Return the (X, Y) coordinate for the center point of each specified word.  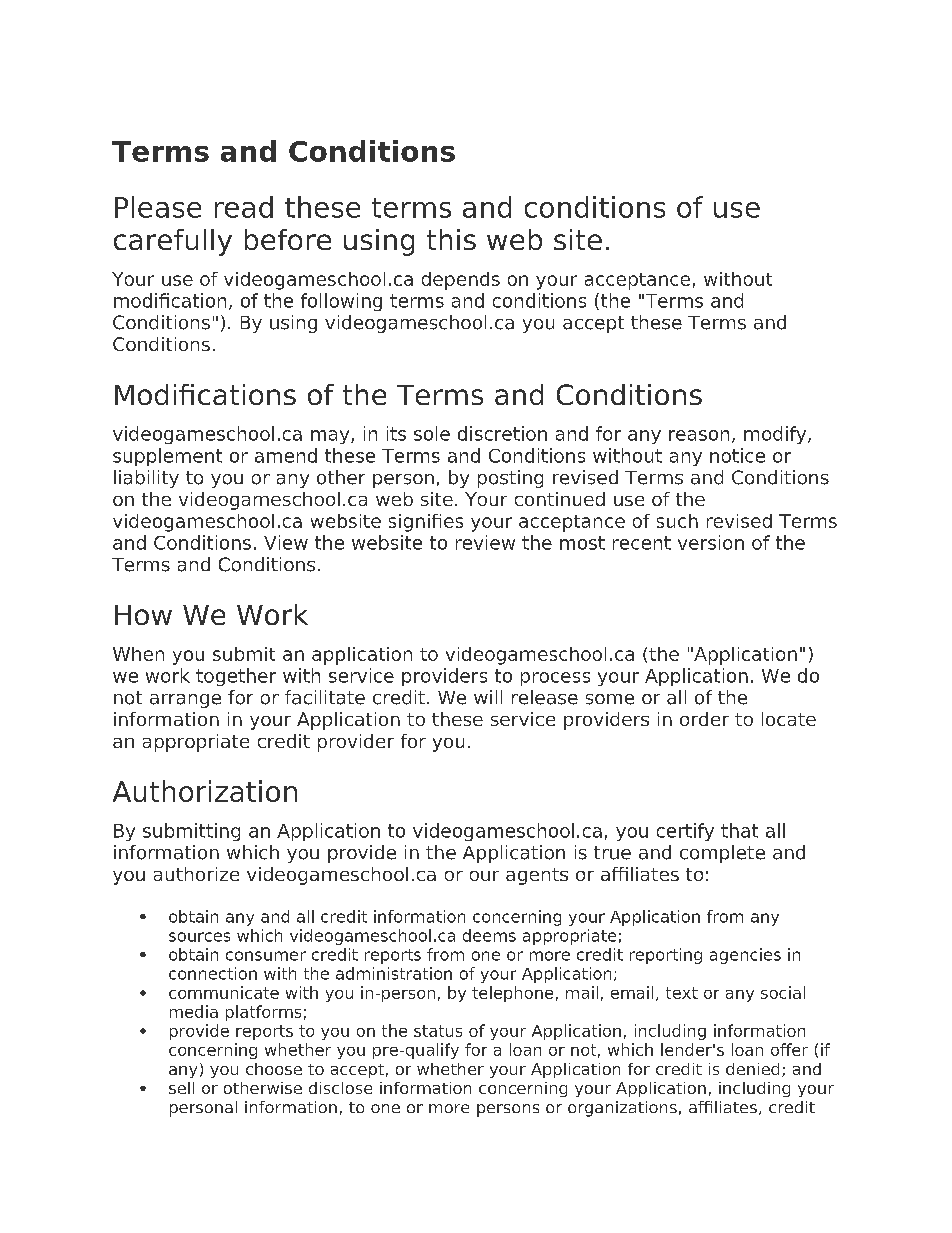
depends (461, 281)
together (236, 677)
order (704, 719)
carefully (173, 242)
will (488, 697)
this (451, 239)
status (438, 1031)
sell (181, 1088)
